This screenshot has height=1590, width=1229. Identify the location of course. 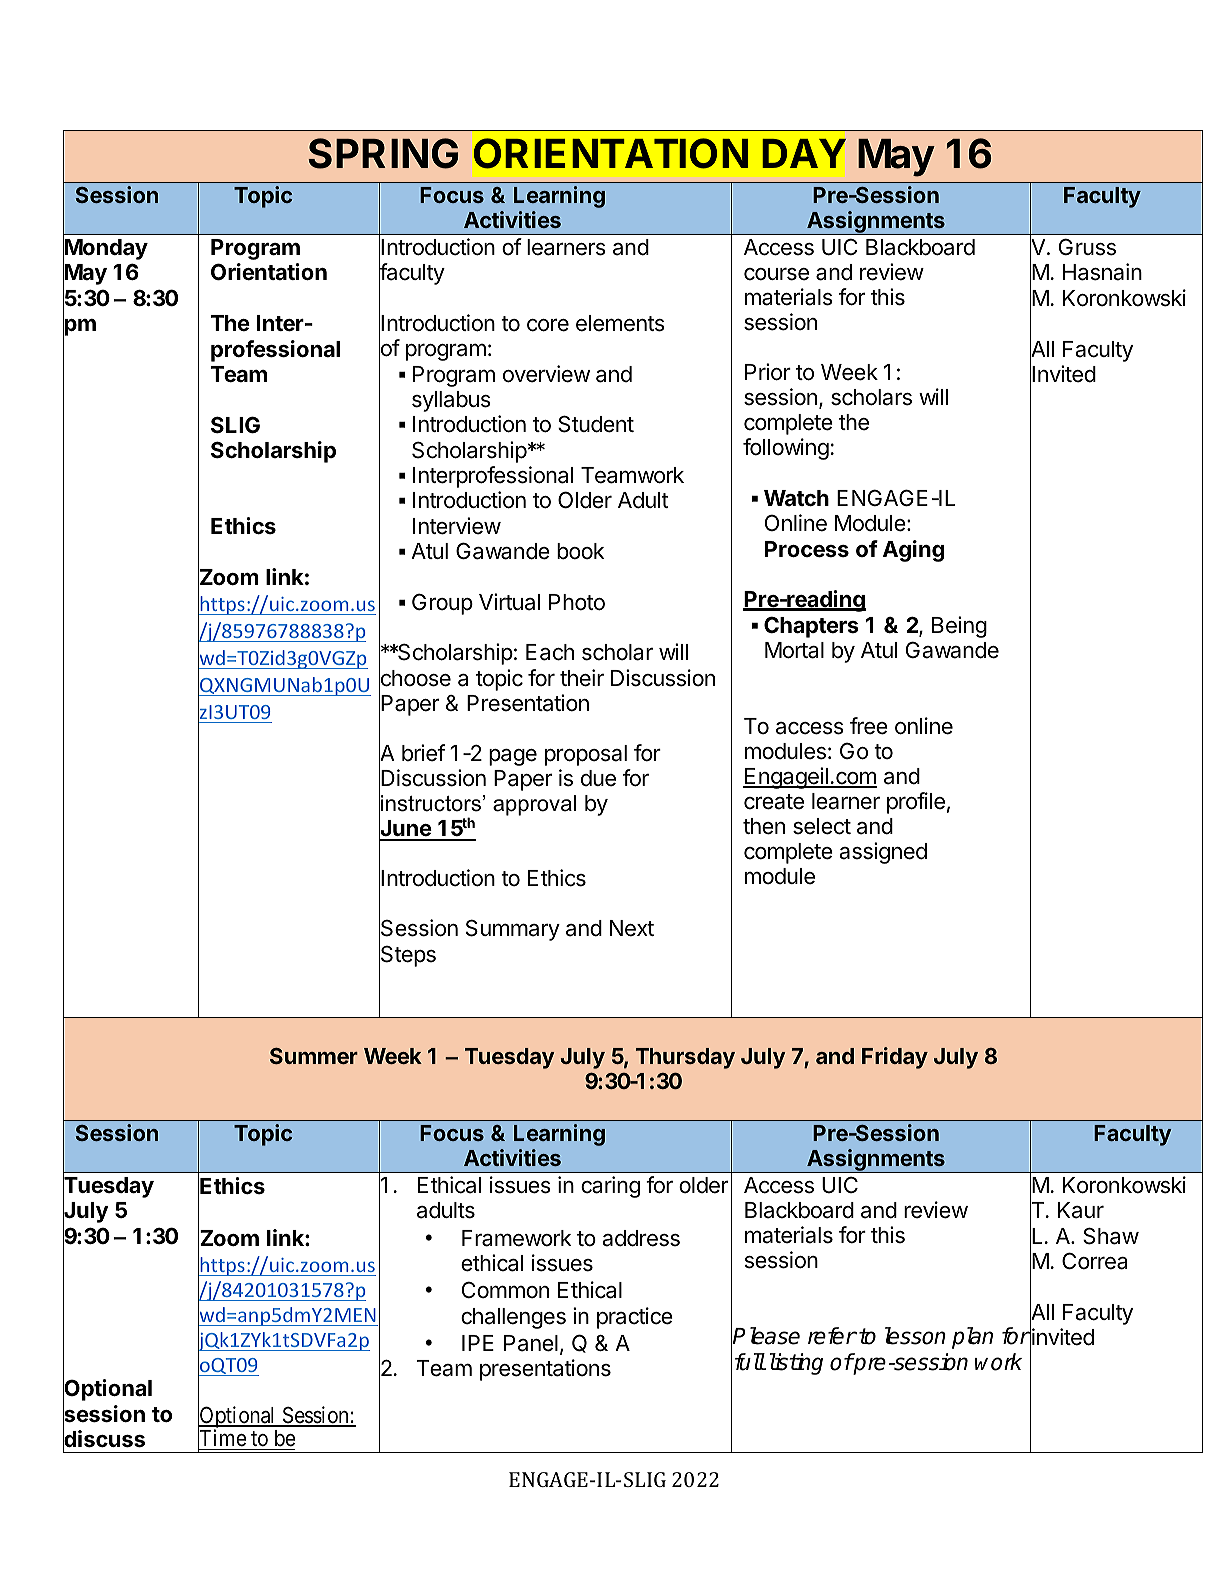
(776, 274).
